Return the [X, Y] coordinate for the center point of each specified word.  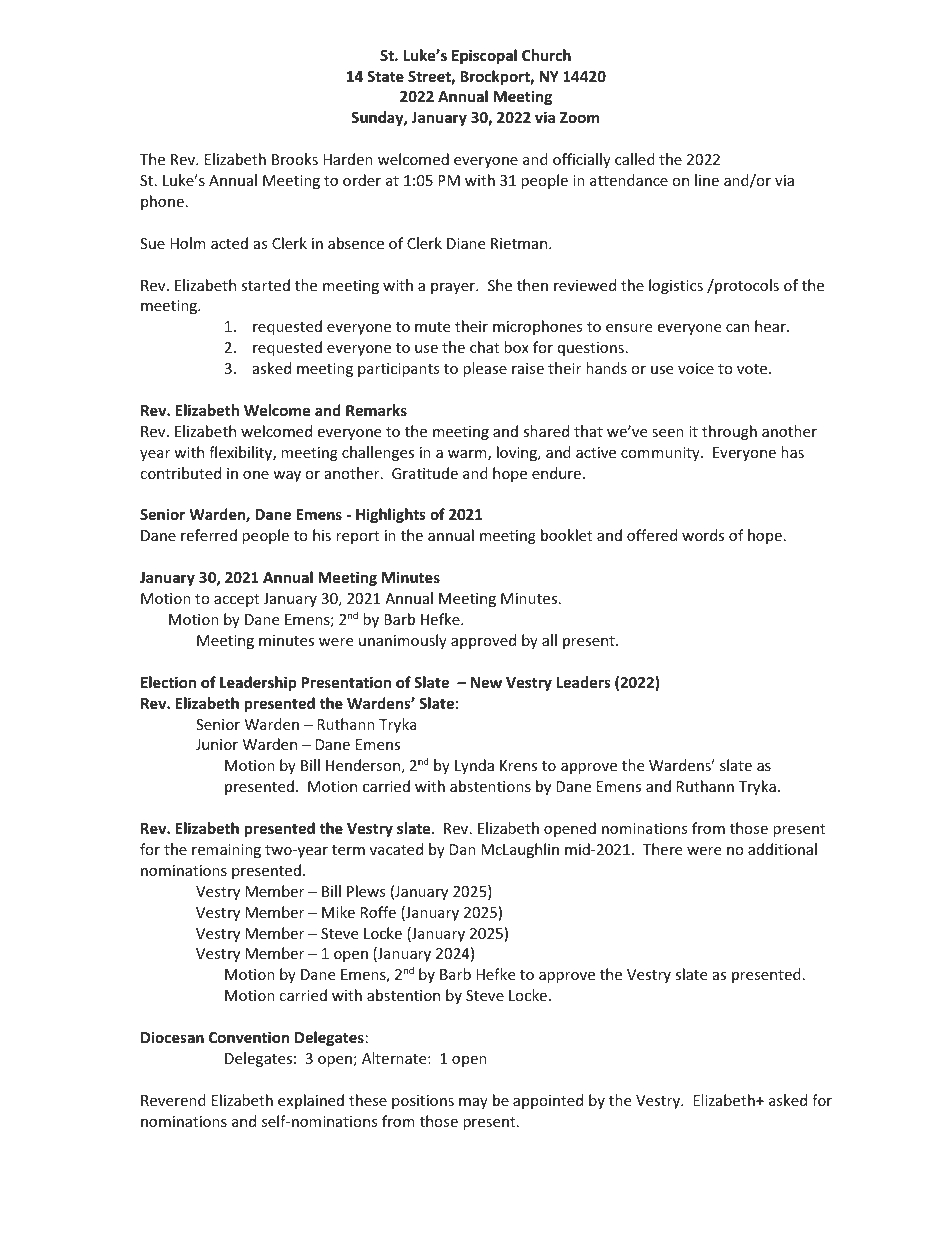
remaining [226, 851]
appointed [548, 1101]
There [662, 849]
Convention [249, 1037]
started [265, 285]
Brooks [295, 159]
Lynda [474, 766]
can [737, 328]
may [473, 1103]
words [703, 535]
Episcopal [484, 56]
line [707, 180]
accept [236, 600]
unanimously [403, 641]
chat [484, 347]
